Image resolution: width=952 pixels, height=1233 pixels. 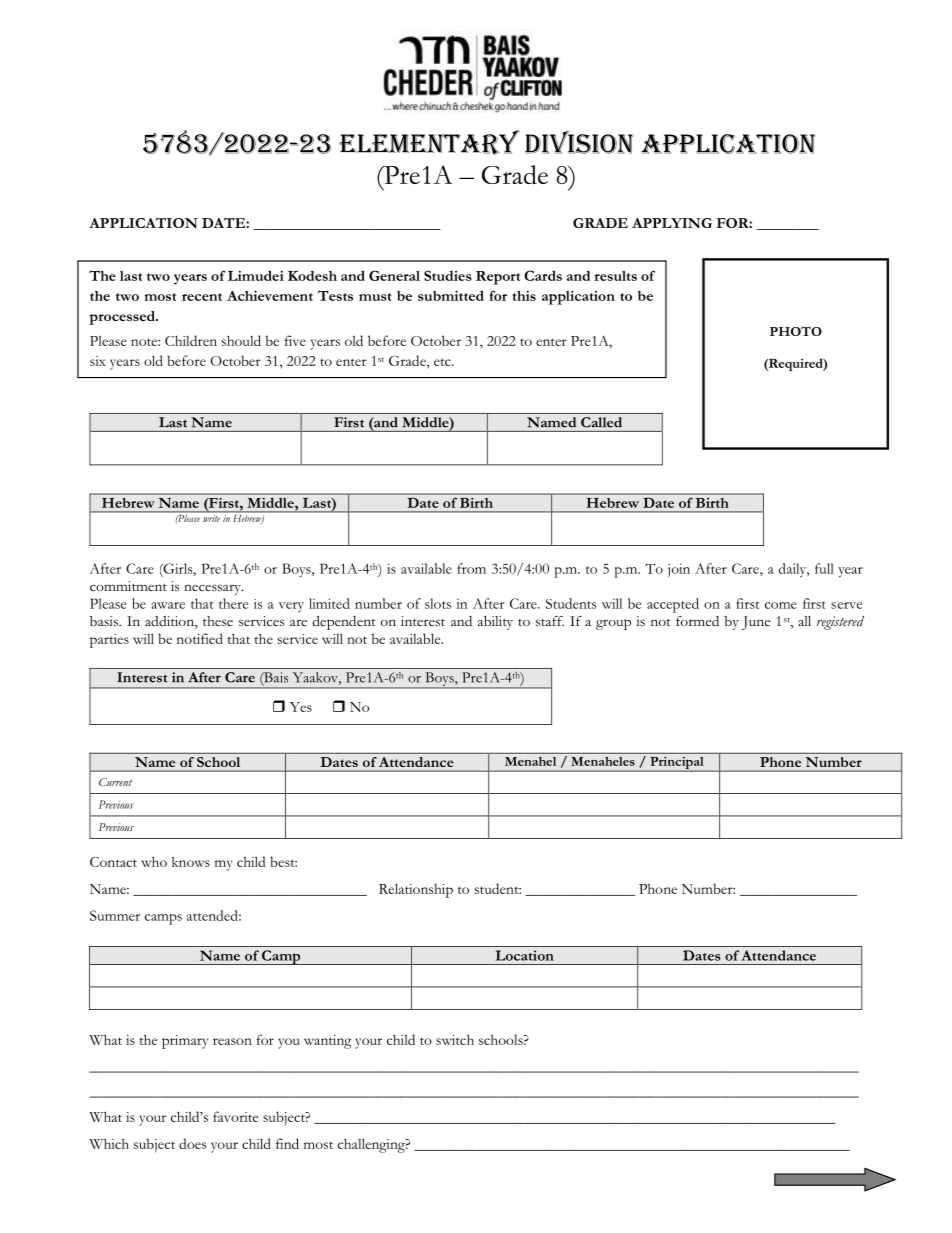 What do you see at coordinates (200, 638) in the screenshot?
I see `notified` at bounding box center [200, 638].
